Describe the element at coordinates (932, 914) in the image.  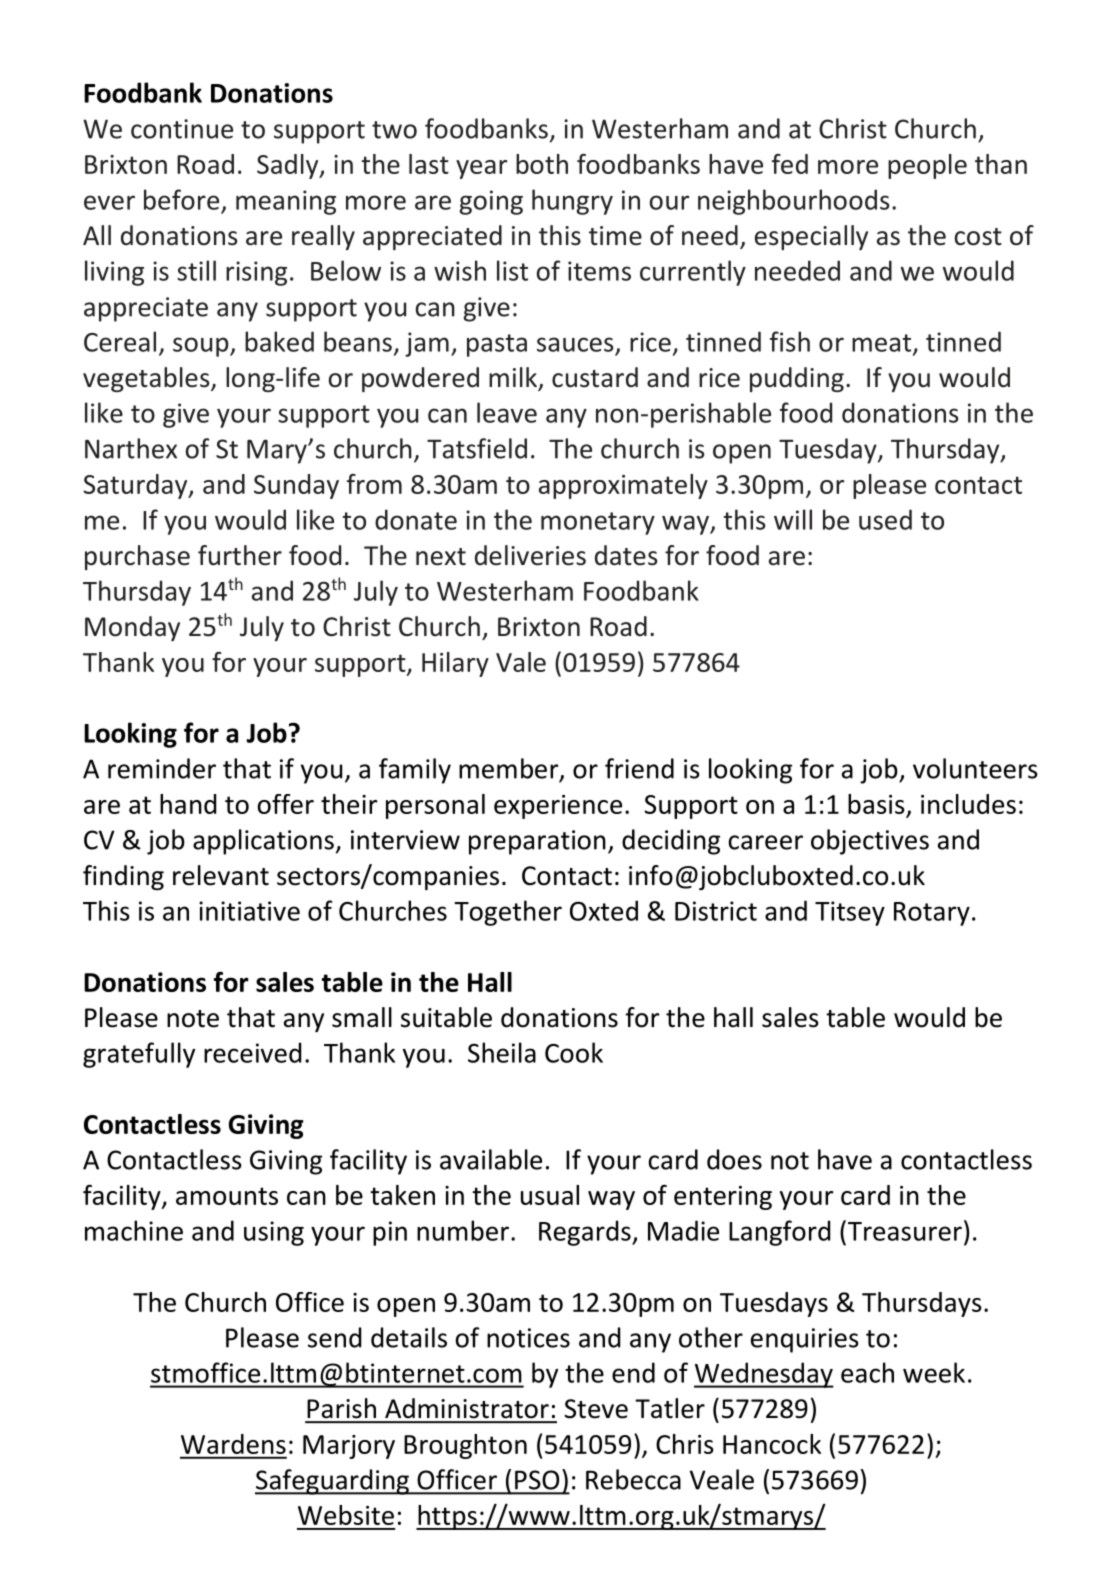
I see `Rotary` at that location.
